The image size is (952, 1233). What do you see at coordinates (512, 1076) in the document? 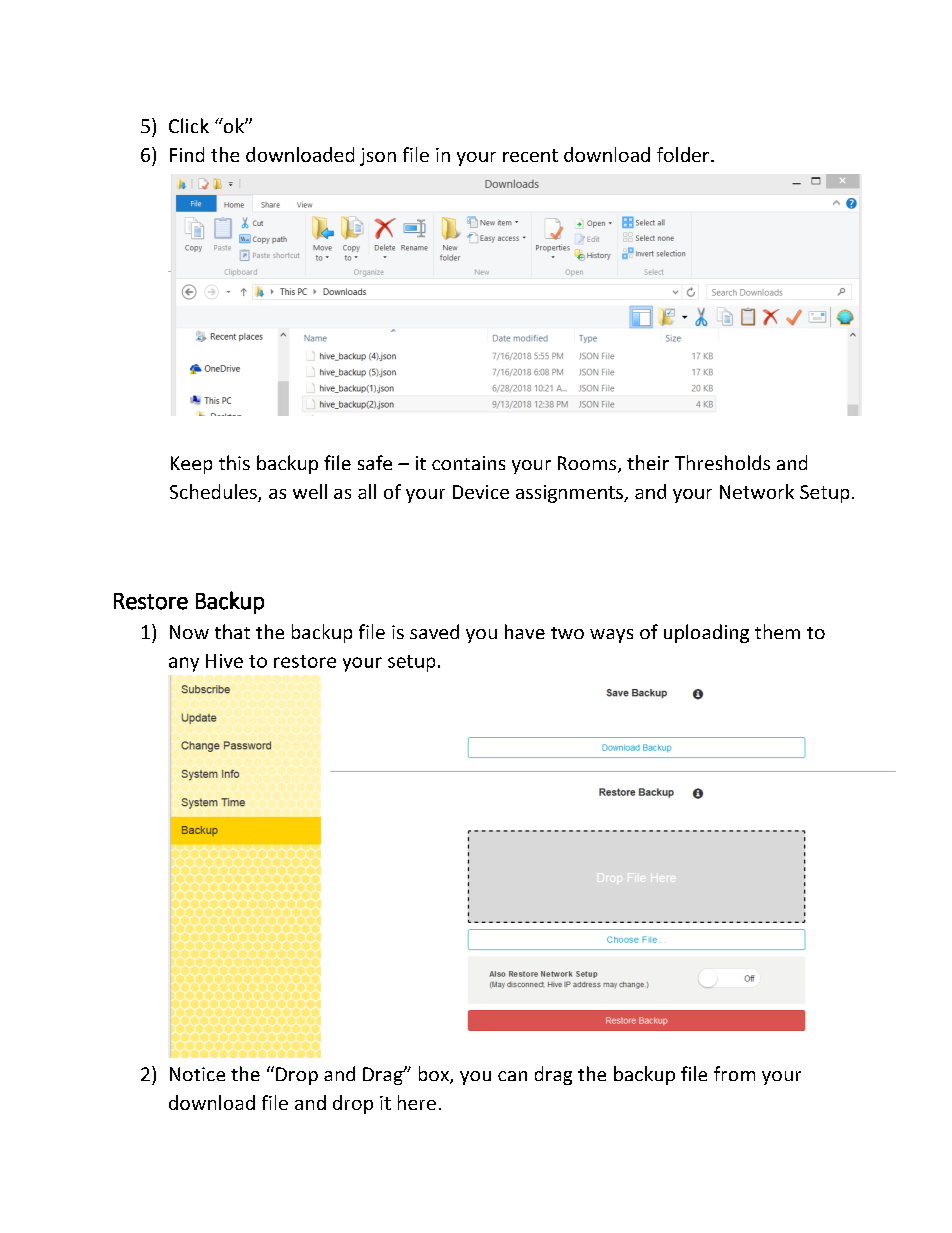
I see `can` at bounding box center [512, 1076].
